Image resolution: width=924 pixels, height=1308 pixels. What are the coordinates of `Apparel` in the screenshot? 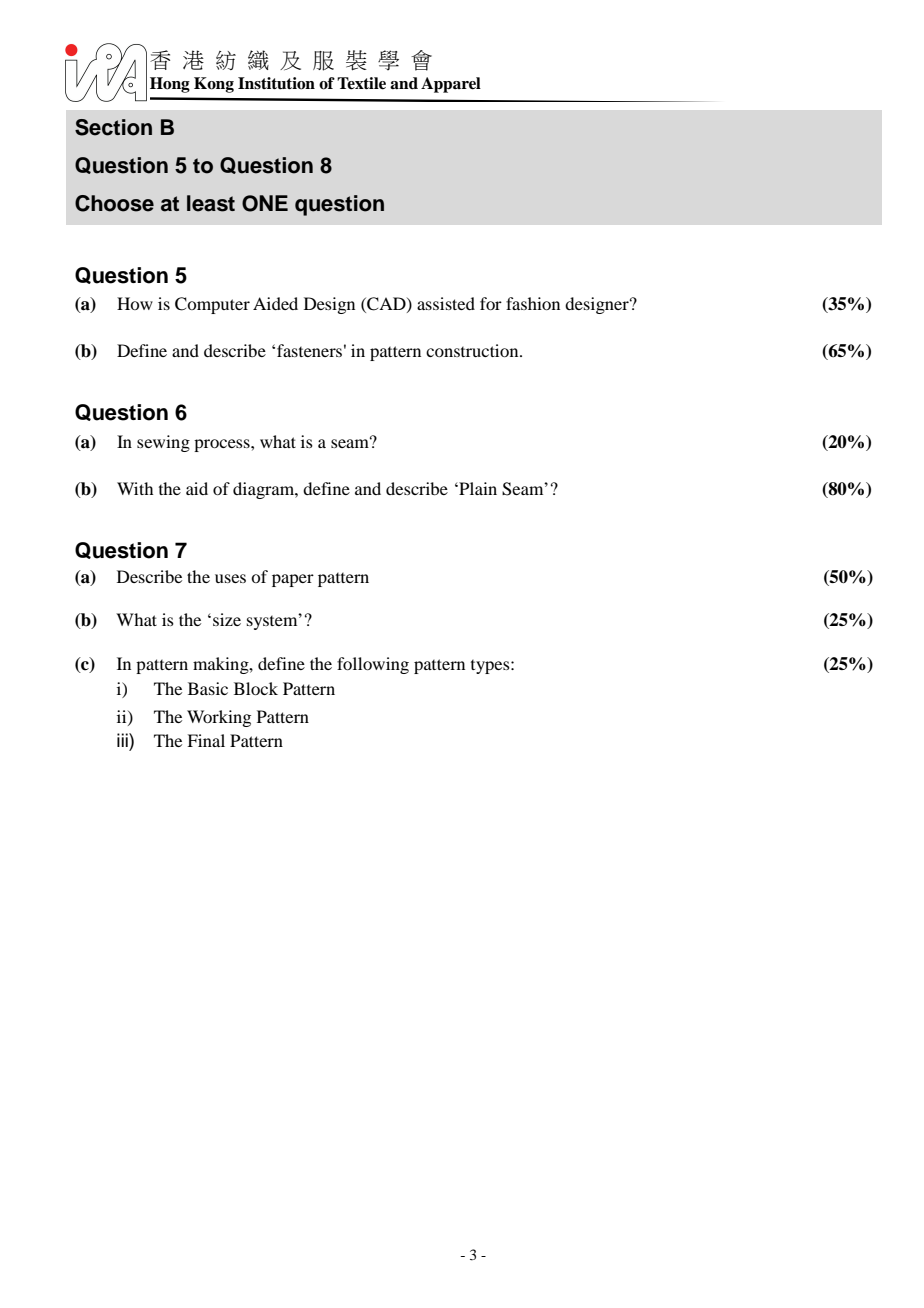 It's located at (451, 85).
